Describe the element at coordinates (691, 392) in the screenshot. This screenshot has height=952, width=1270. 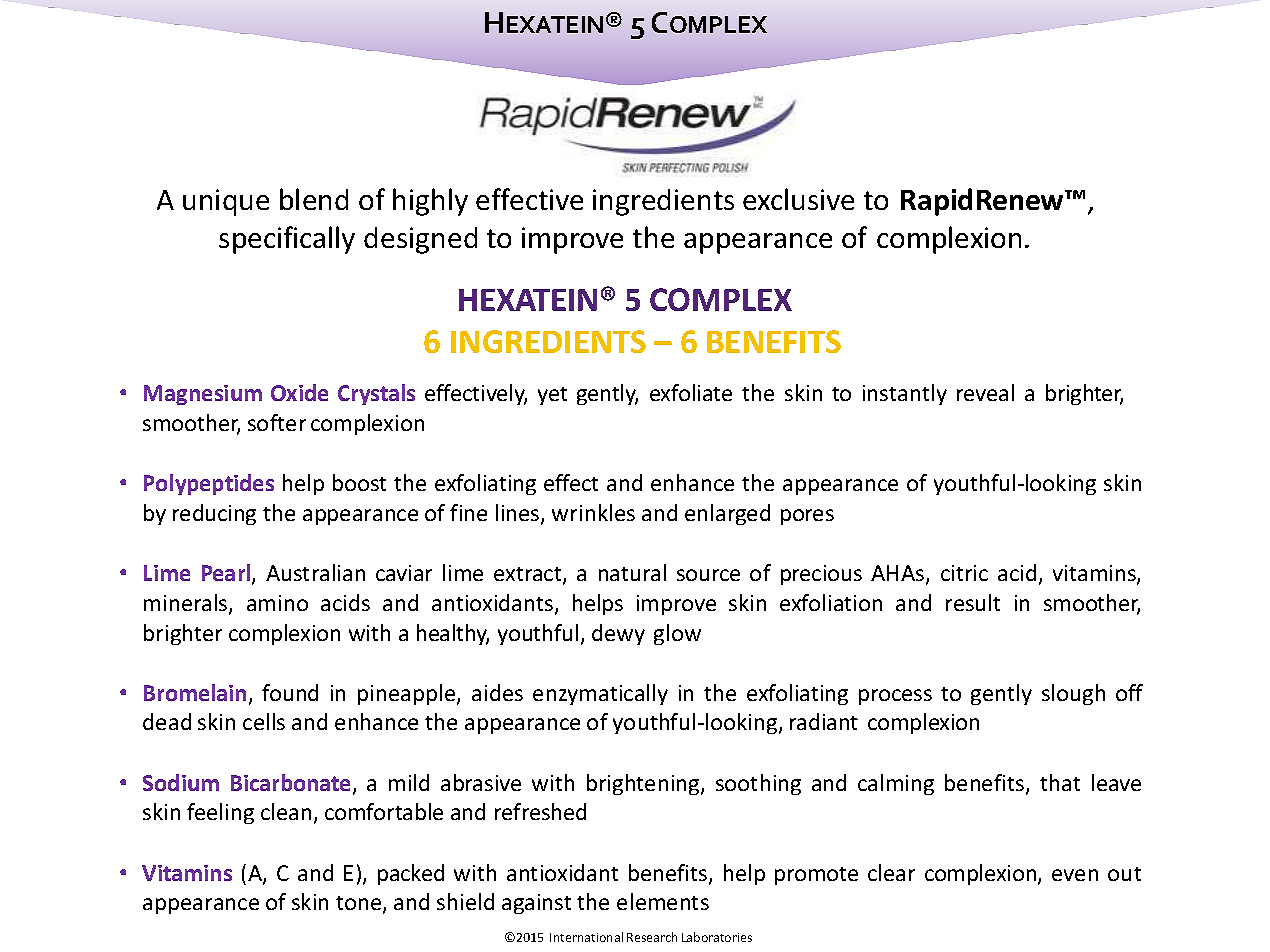
I see `exfoliate` at that location.
